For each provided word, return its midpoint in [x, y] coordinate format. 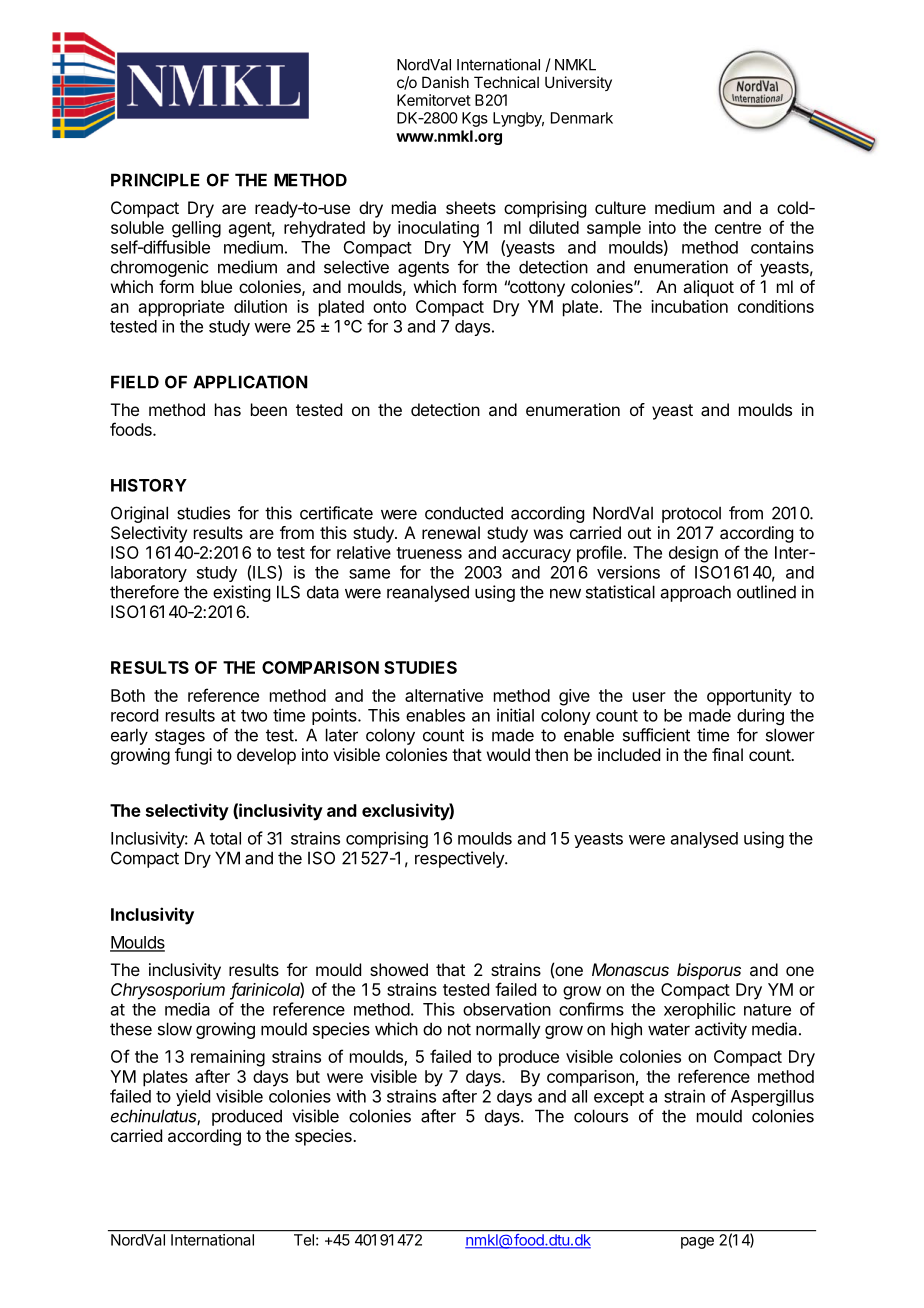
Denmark [582, 118]
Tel [304, 1240]
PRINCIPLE [155, 180]
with [351, 1096]
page [697, 1243]
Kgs [475, 119]
